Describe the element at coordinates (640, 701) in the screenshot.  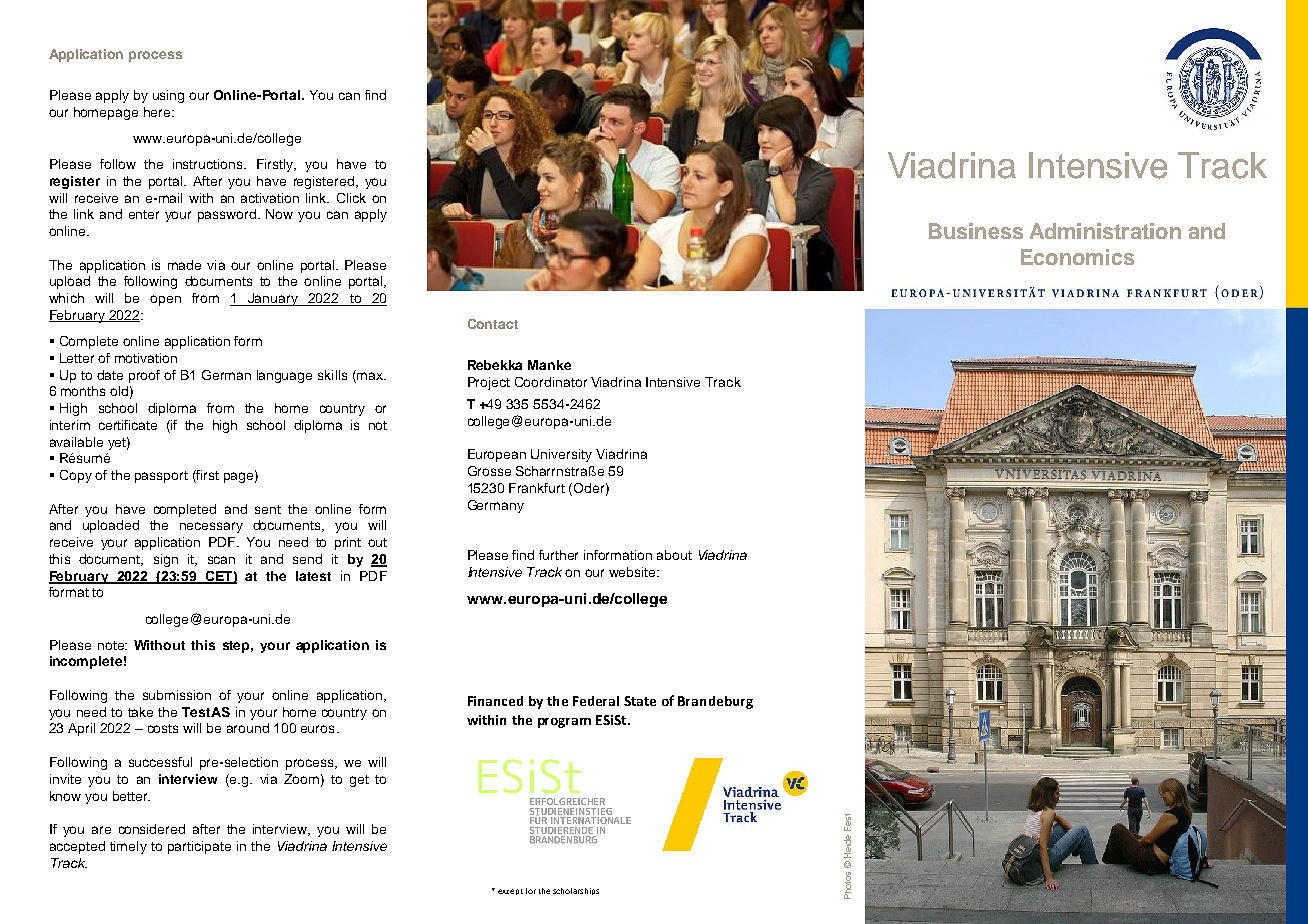
I see `State` at that location.
